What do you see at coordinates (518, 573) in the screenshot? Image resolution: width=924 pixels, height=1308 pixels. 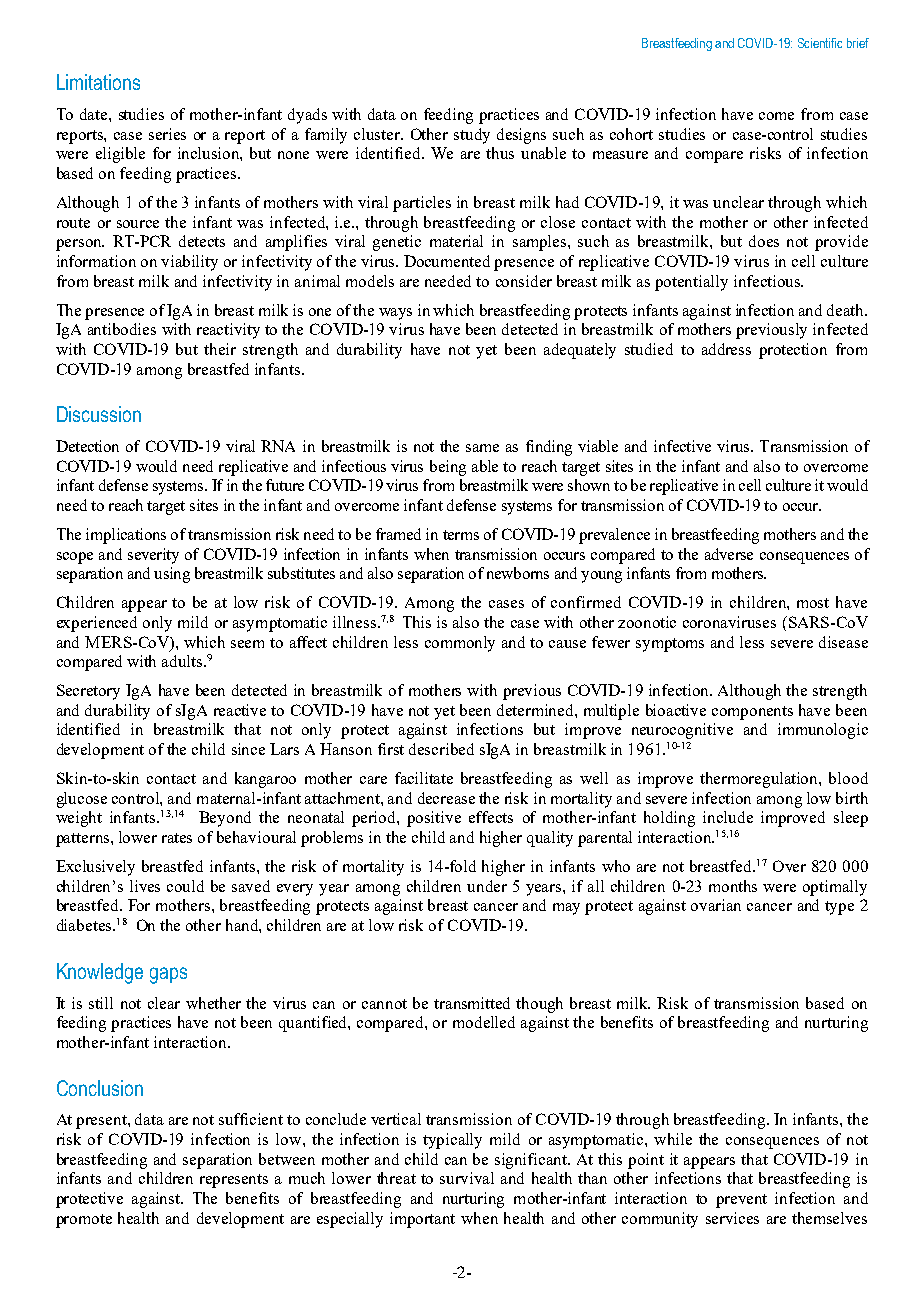 I see `newborns` at bounding box center [518, 573].
